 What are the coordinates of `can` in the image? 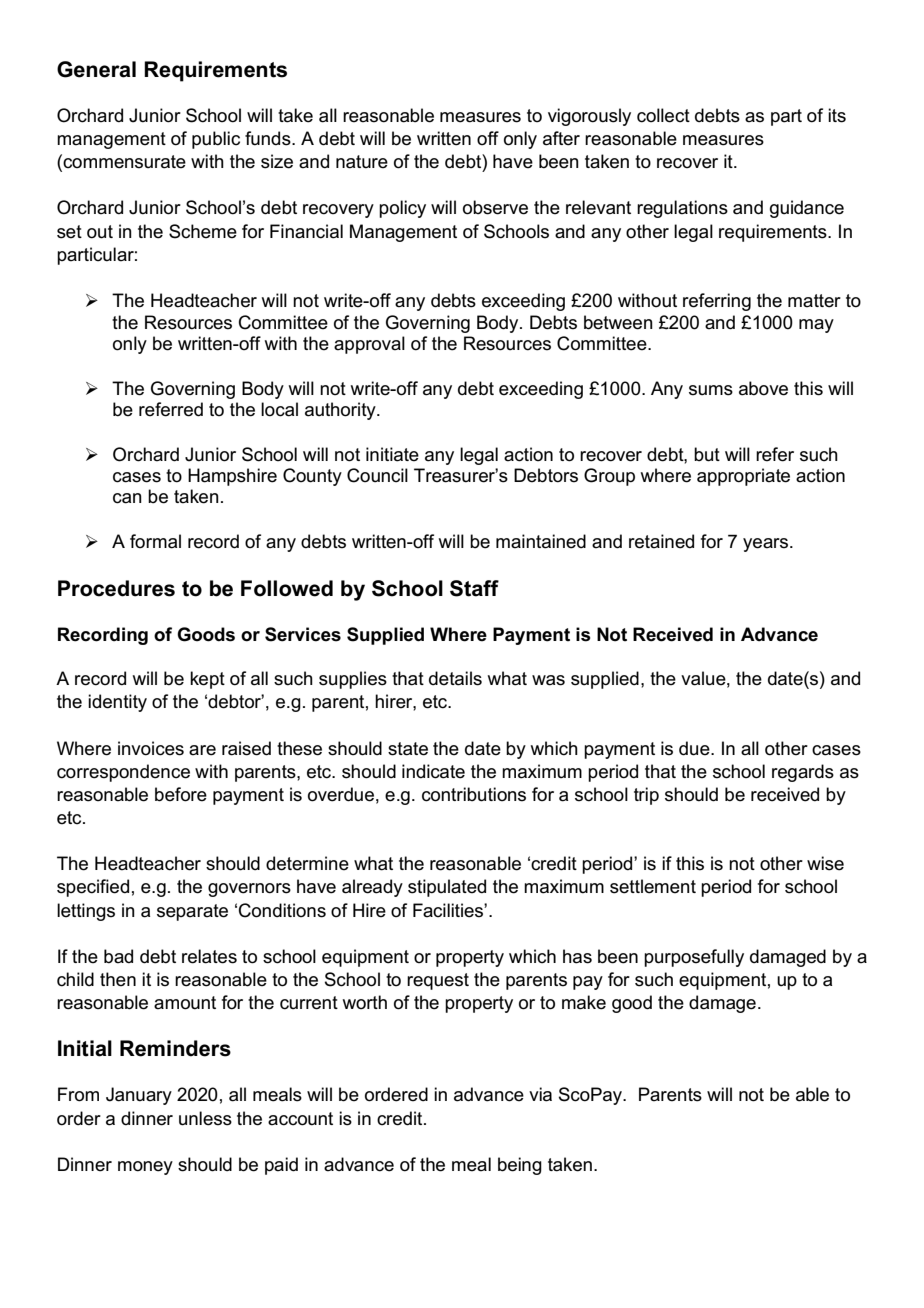 It's located at (127, 498).
